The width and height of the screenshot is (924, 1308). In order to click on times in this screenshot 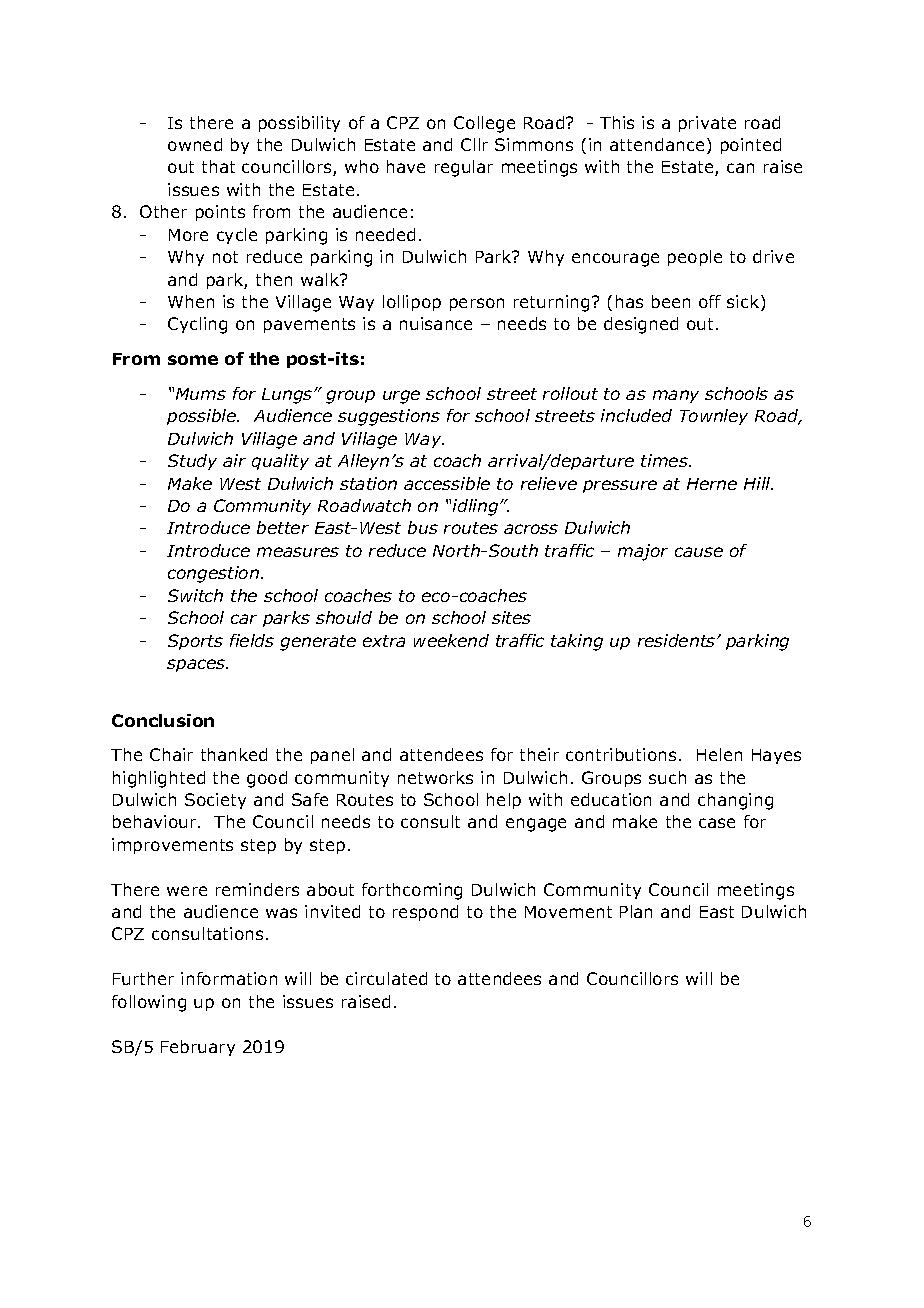, I will do `click(665, 460)`.
